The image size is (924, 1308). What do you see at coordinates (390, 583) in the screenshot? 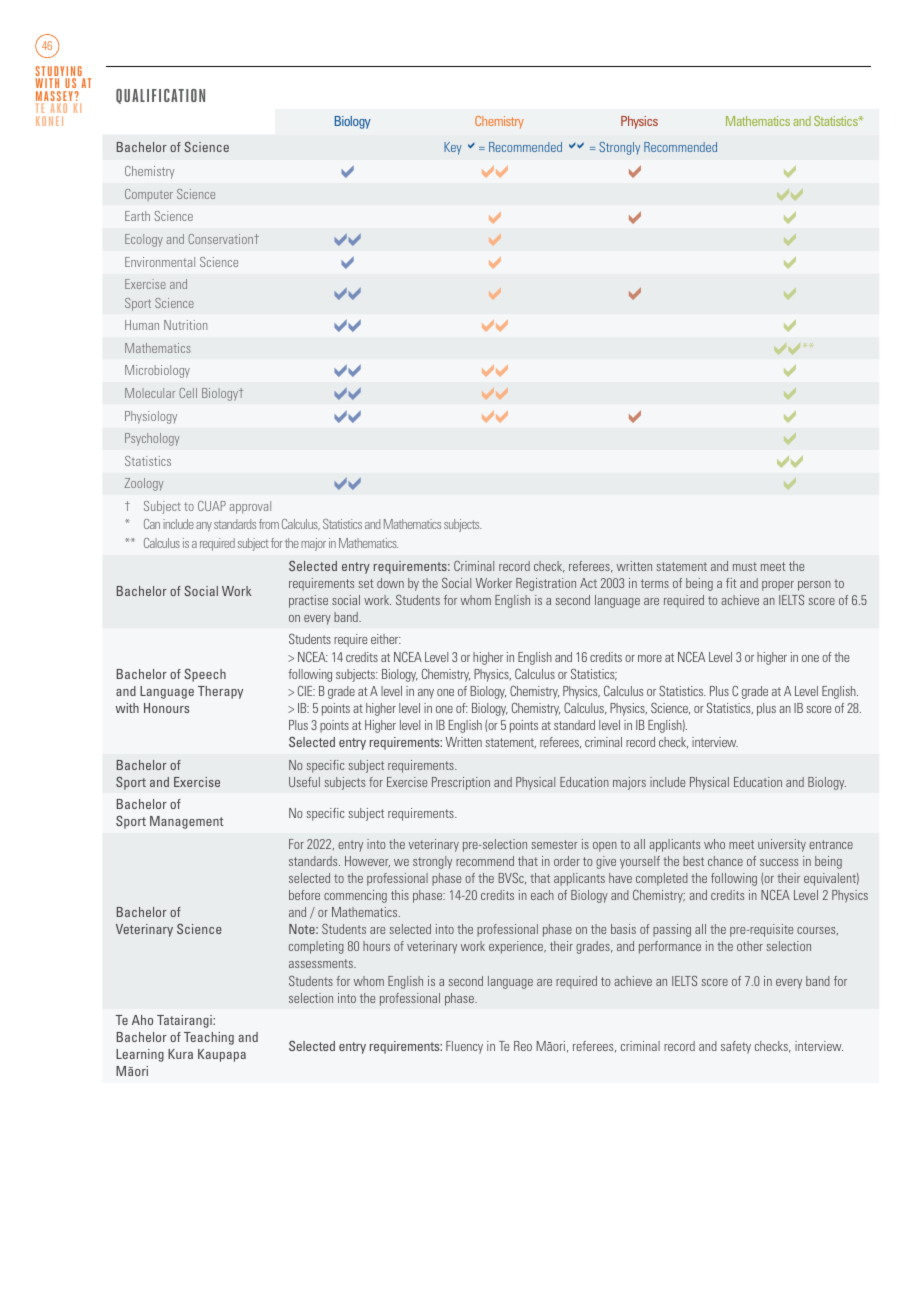
I see `down` at bounding box center [390, 583].
